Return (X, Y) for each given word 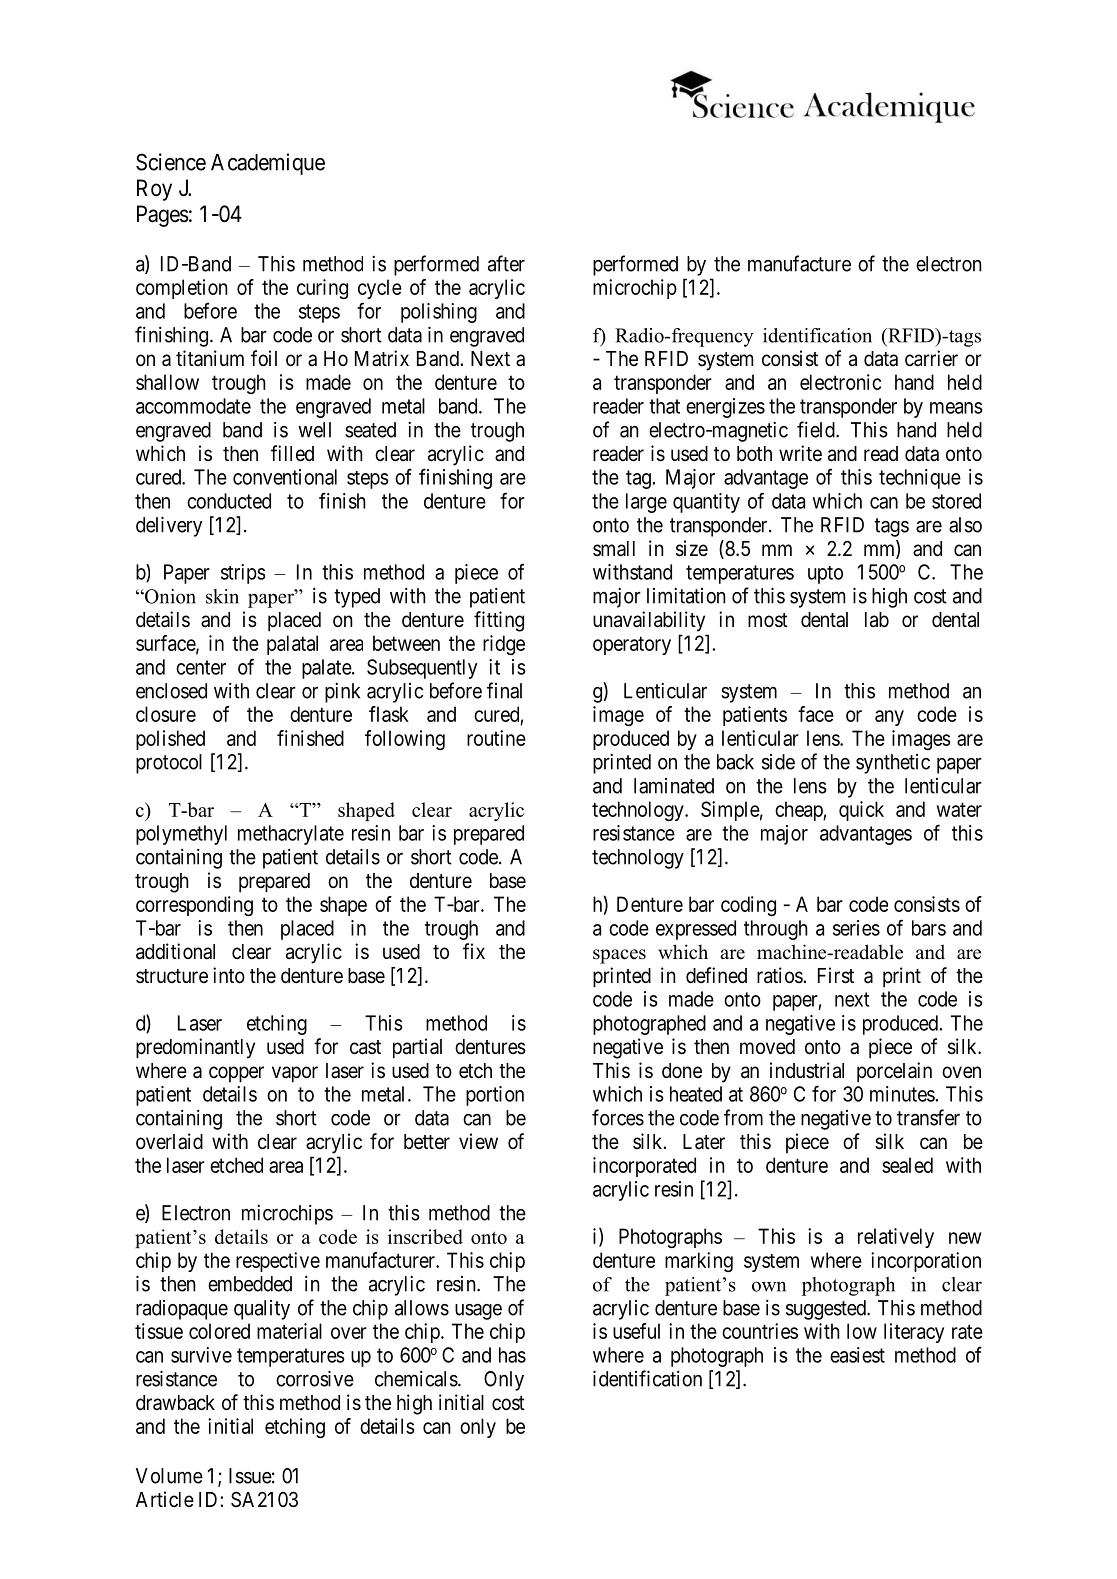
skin (222, 596)
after (506, 263)
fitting (499, 621)
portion (495, 1096)
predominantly (195, 1048)
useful (636, 1331)
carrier (931, 358)
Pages (163, 216)
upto (825, 575)
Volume (169, 1476)
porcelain (894, 1072)
